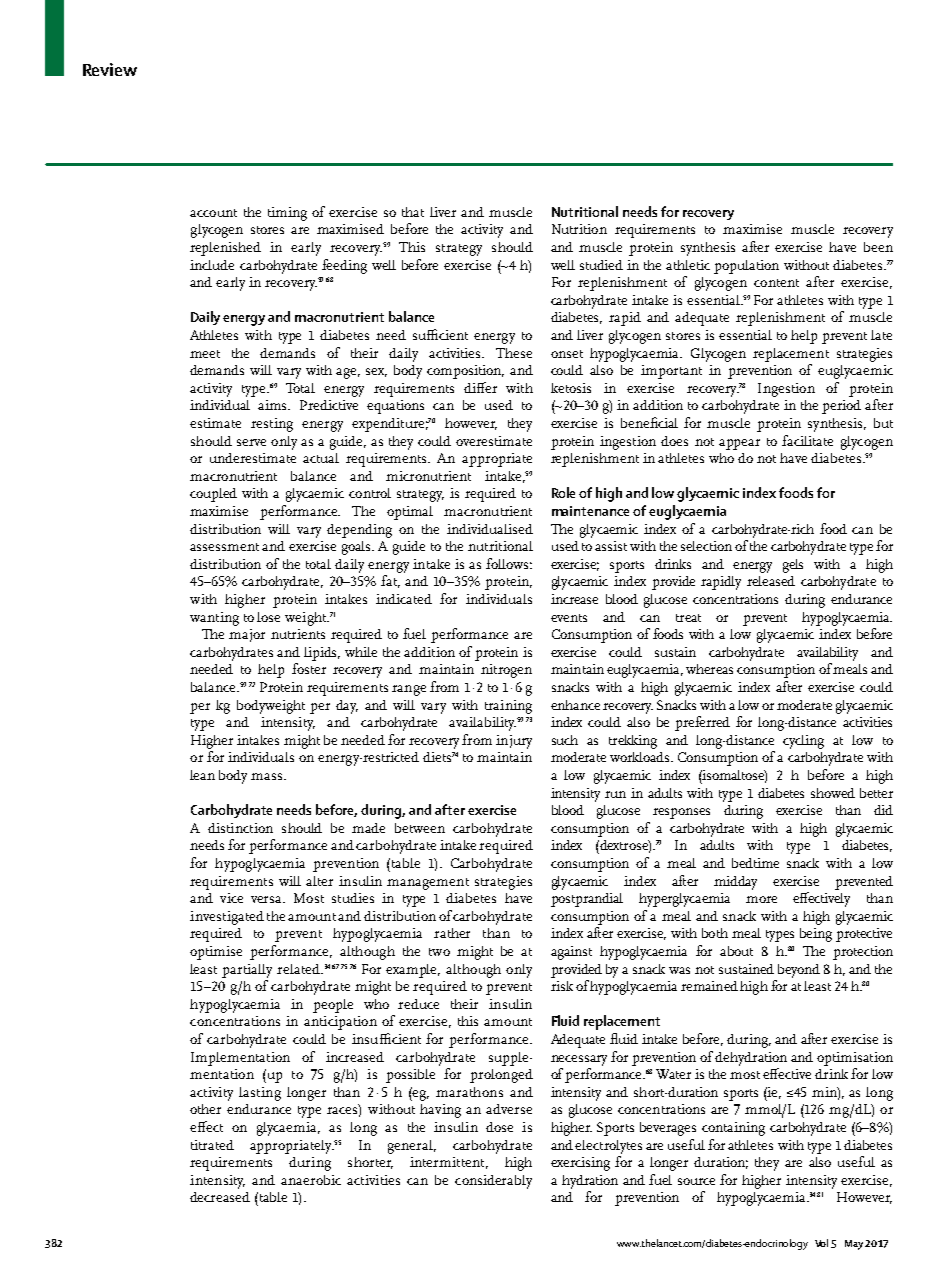 The width and height of the screenshot is (952, 1279). Describe the element at coordinates (506, 671) in the screenshot. I see `nitrogen` at that location.
